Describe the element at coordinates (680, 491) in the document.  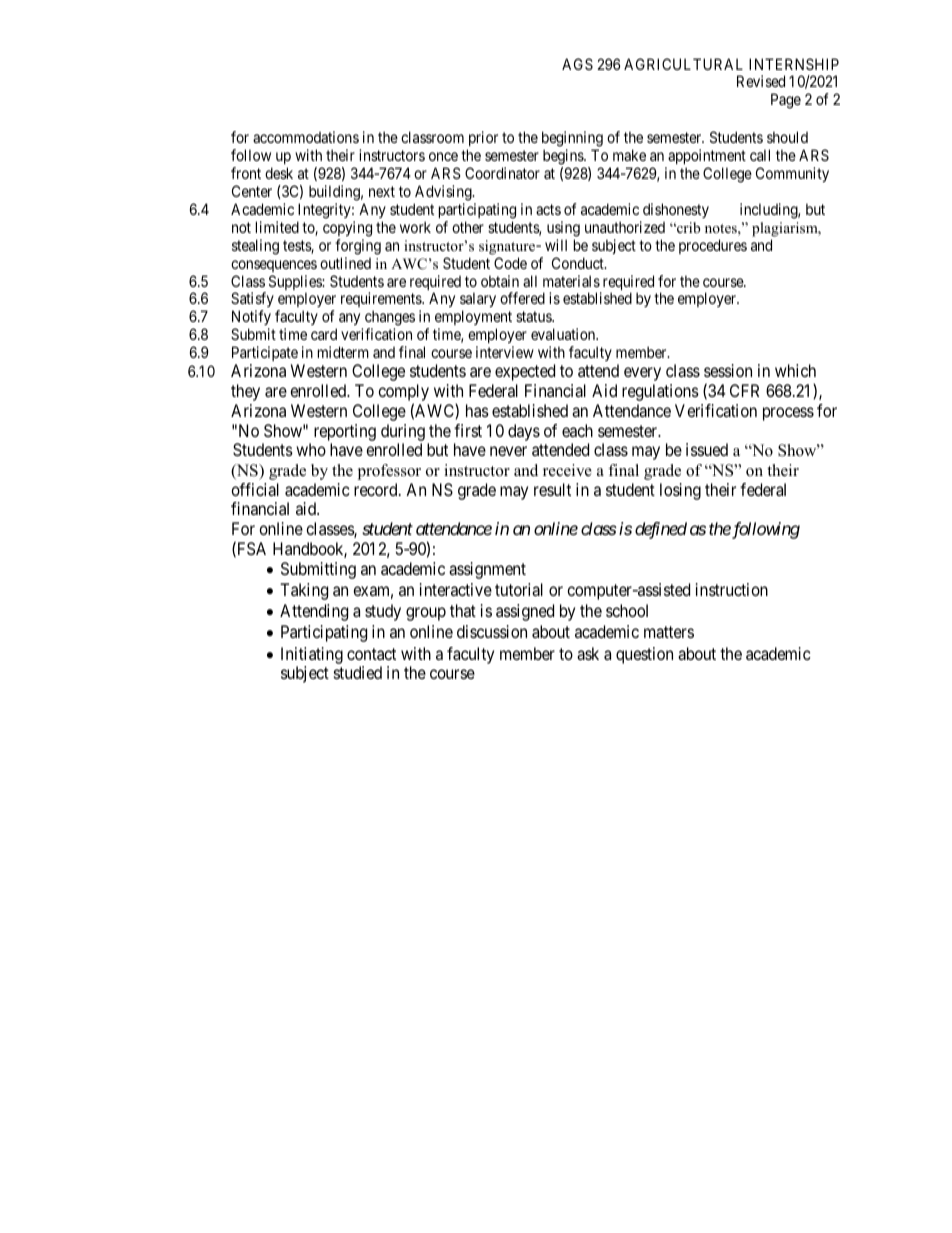
I see `losing` at that location.
